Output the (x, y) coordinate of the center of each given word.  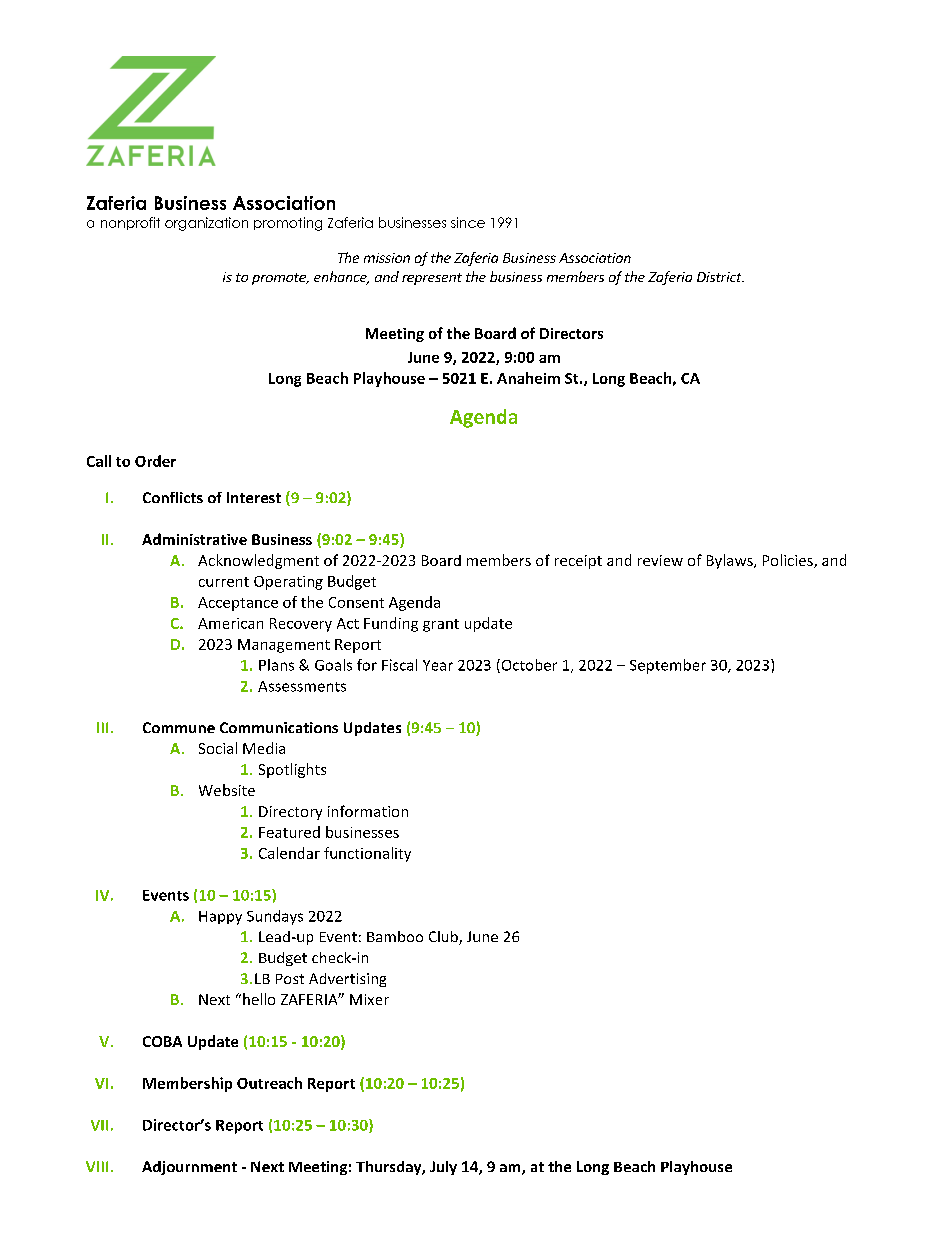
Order (155, 461)
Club (444, 938)
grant (441, 625)
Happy (220, 918)
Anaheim (528, 378)
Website (227, 790)
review (660, 560)
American (230, 623)
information (368, 811)
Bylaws (731, 561)
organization (206, 224)
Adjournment (189, 1168)
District (720, 277)
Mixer (369, 999)
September (668, 666)
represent (432, 279)
